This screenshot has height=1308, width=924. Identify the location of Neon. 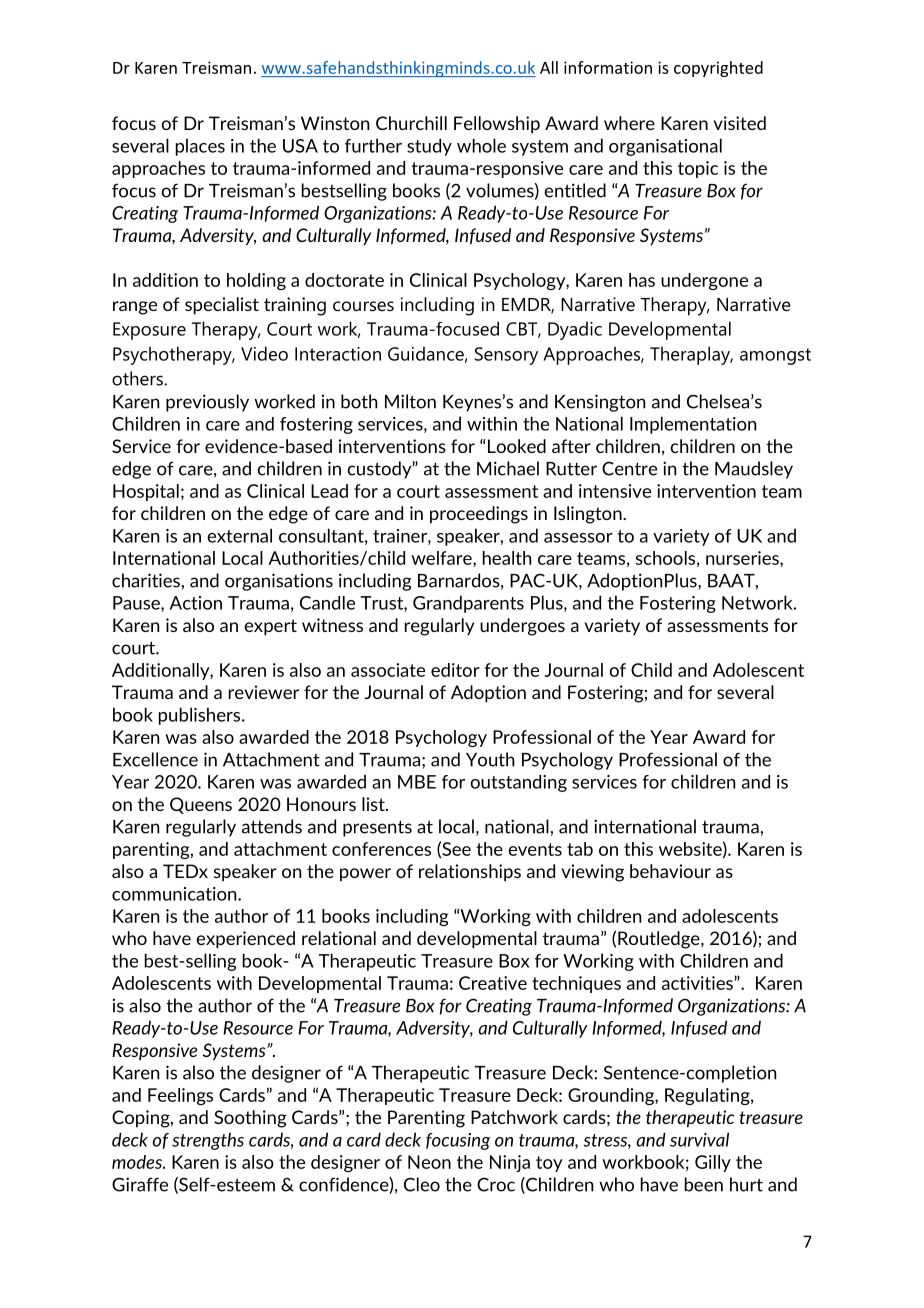
(429, 1162).
